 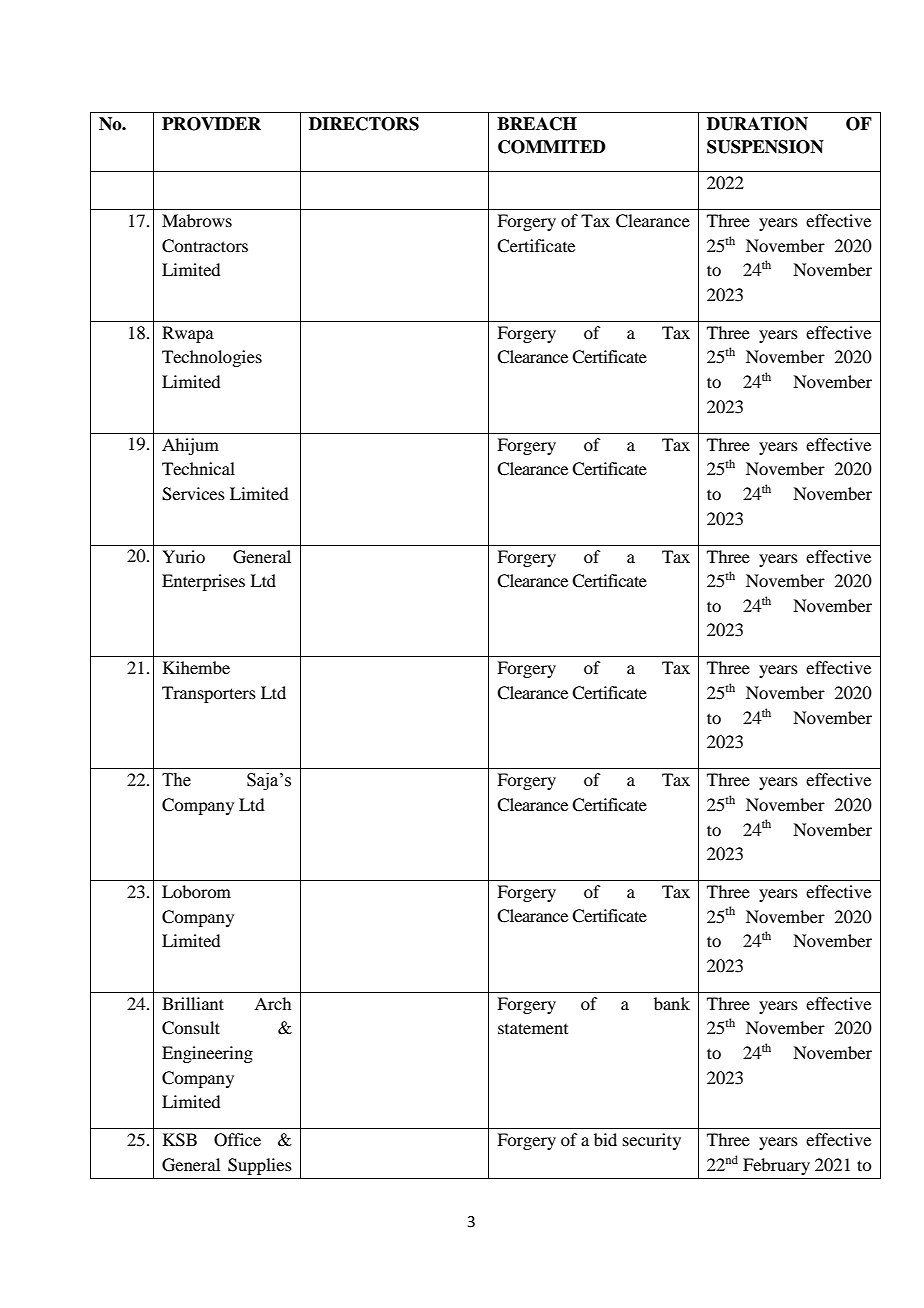 What do you see at coordinates (652, 1141) in the image?
I see `security` at bounding box center [652, 1141].
